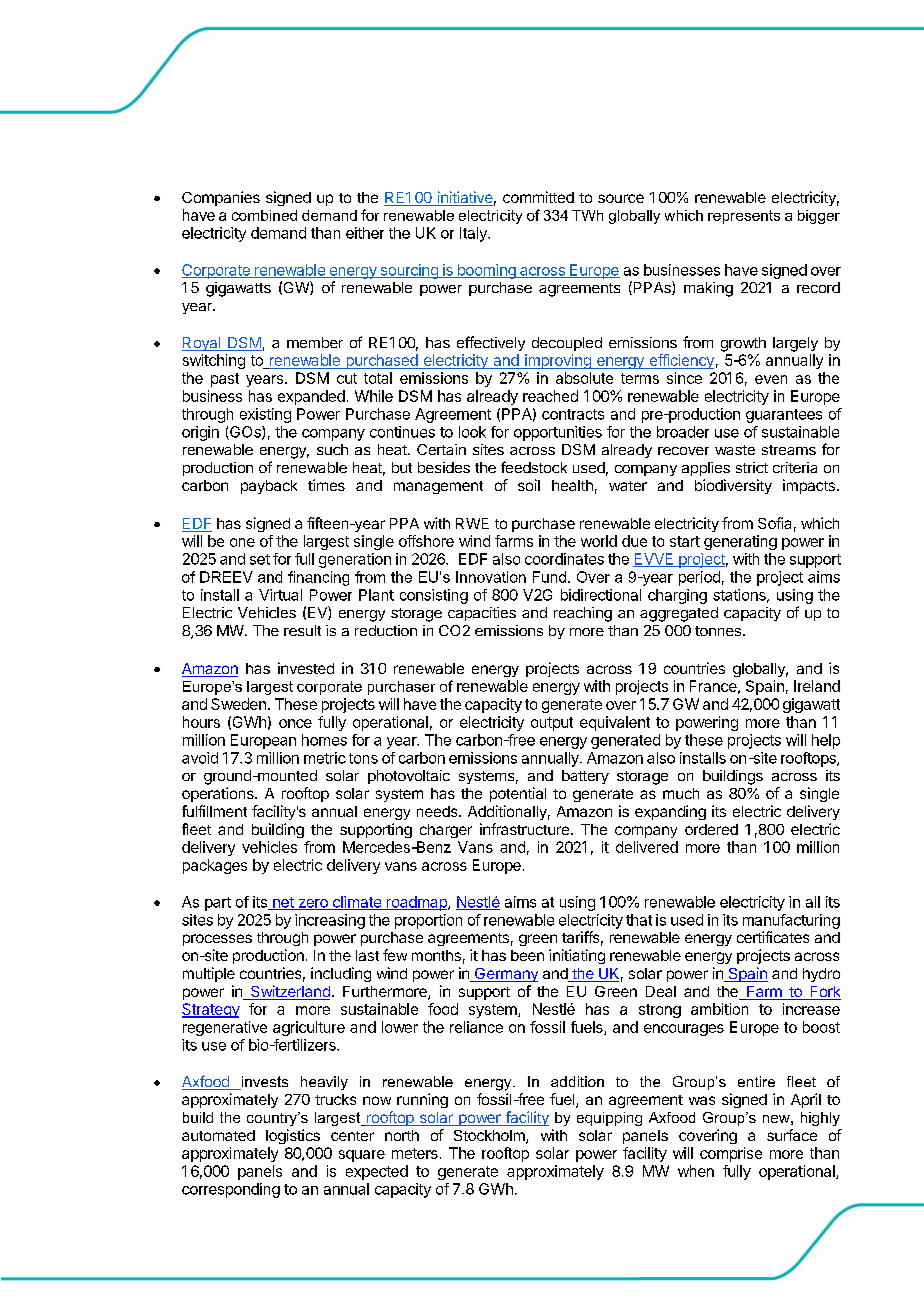  I want to click on output, so click(552, 724).
